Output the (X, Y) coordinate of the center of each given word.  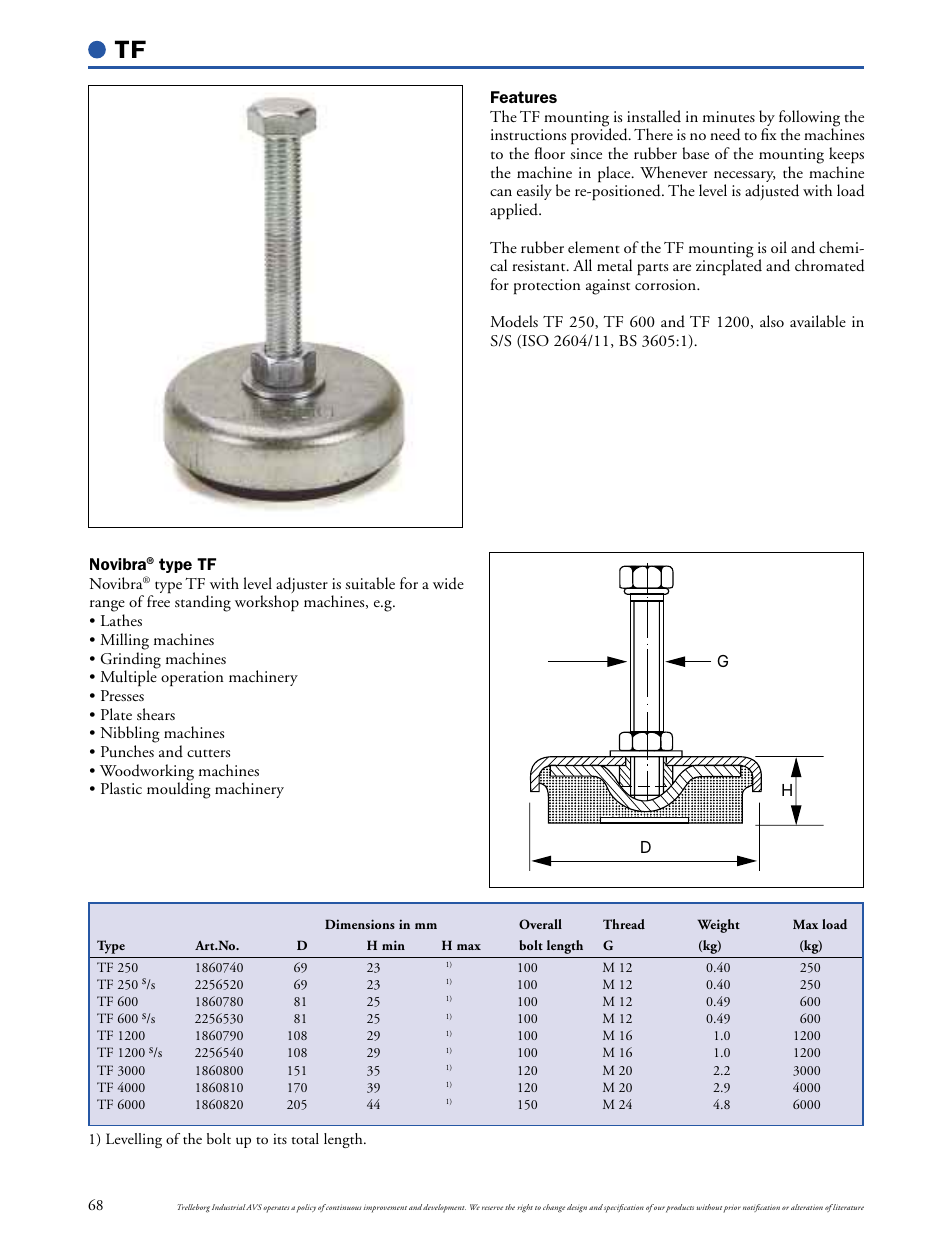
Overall (540, 924)
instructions (528, 134)
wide (448, 583)
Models (514, 321)
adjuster (301, 586)
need (725, 134)
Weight (719, 926)
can (501, 192)
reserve (492, 1208)
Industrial (229, 1207)
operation (192, 679)
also (772, 321)
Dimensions (360, 924)
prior (732, 1208)
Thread (624, 924)
